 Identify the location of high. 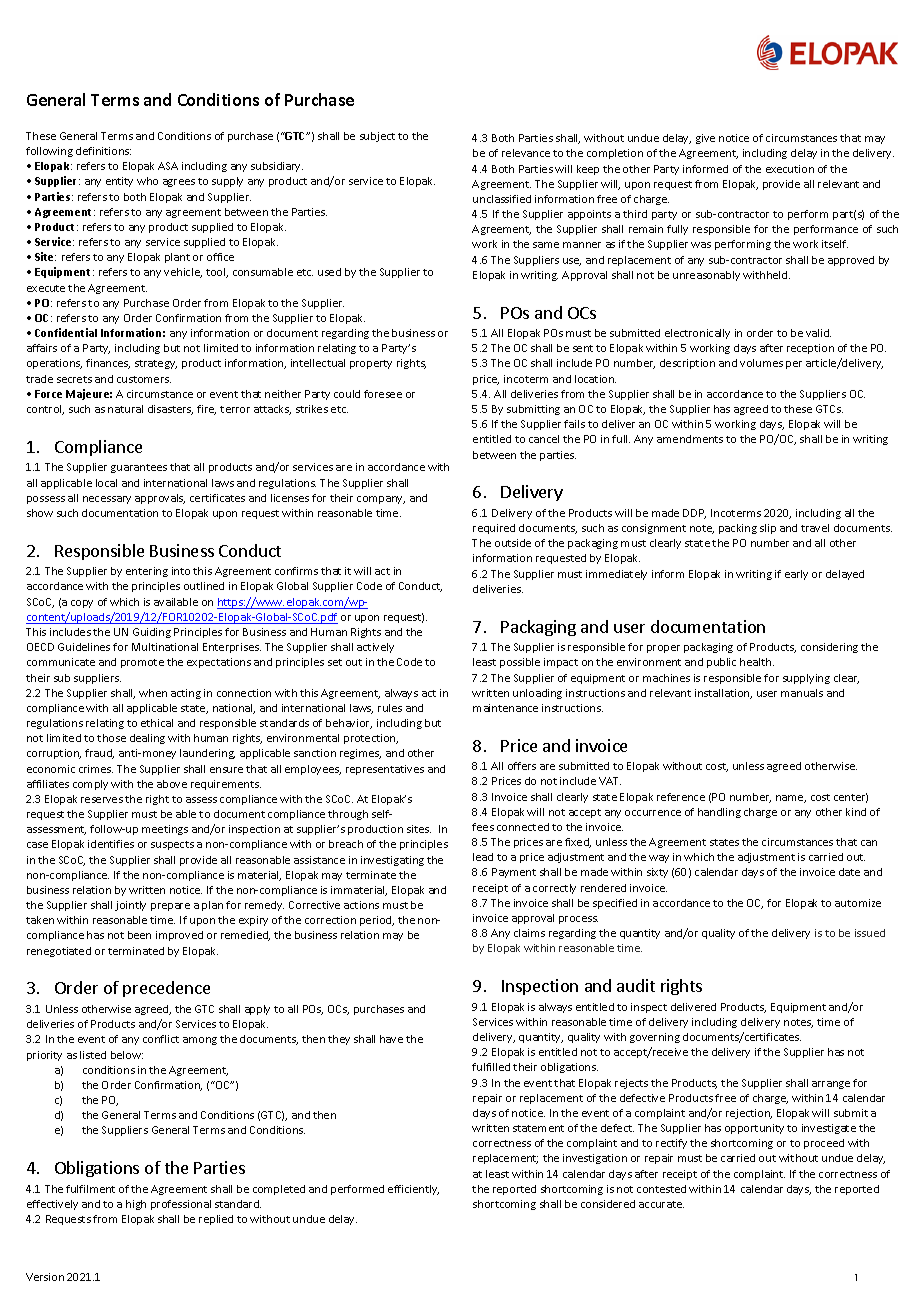
(136, 1205).
